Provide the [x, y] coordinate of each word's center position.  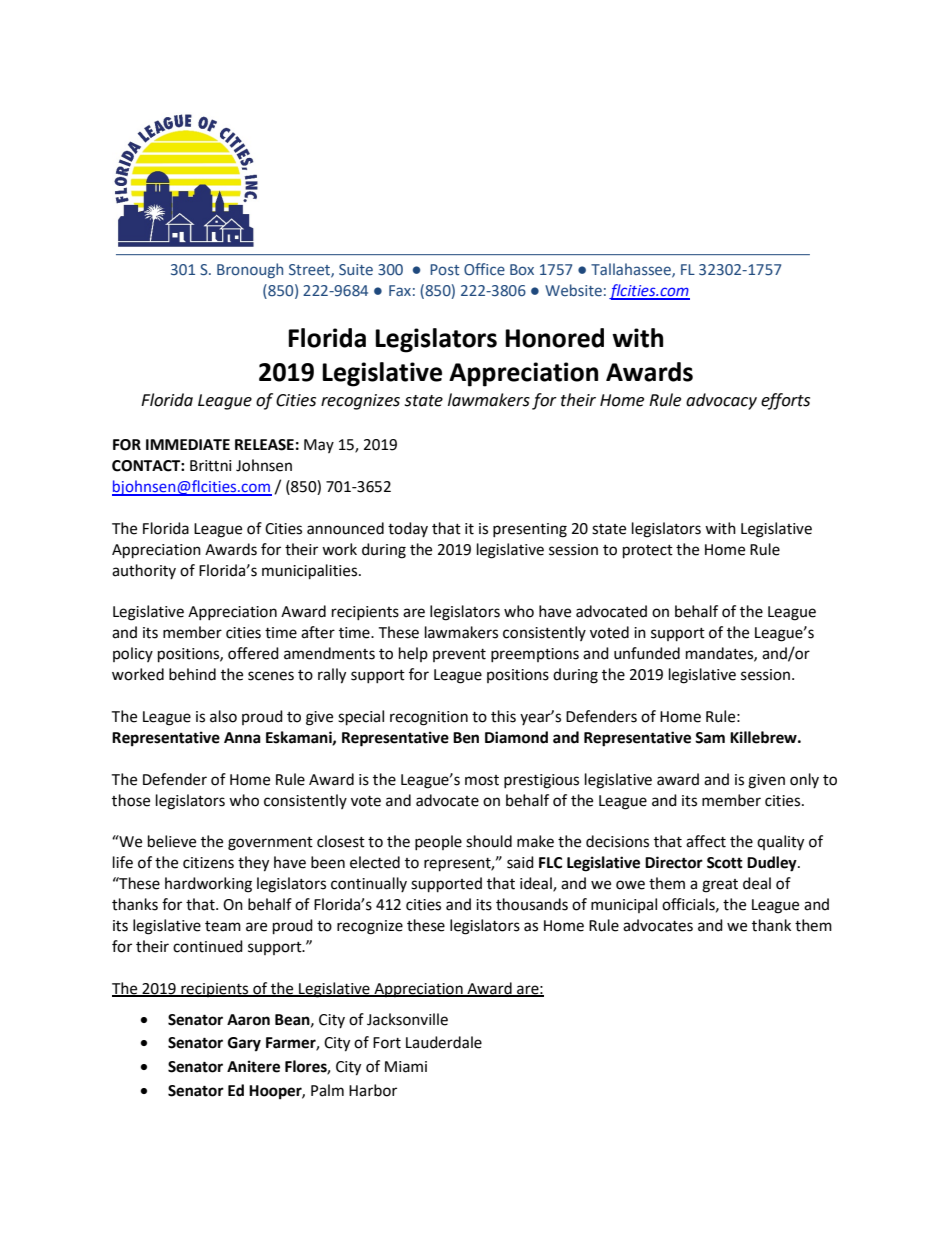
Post [444, 269]
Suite [356, 270]
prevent [459, 655]
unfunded [647, 653]
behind [192, 674]
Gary [244, 1044]
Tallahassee [632, 270]
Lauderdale [444, 1042]
